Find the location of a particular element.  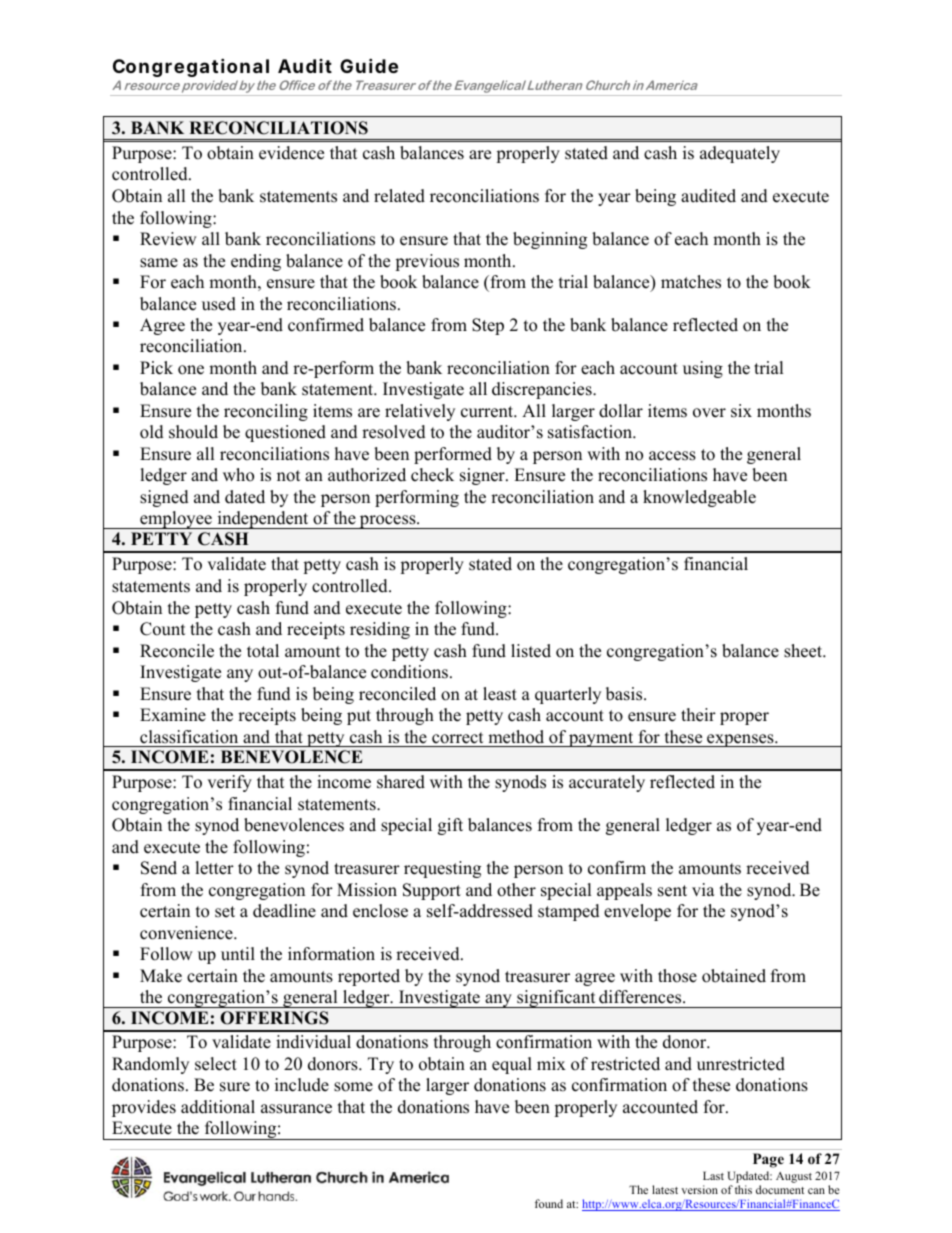

verify is located at coordinates (229, 783).
